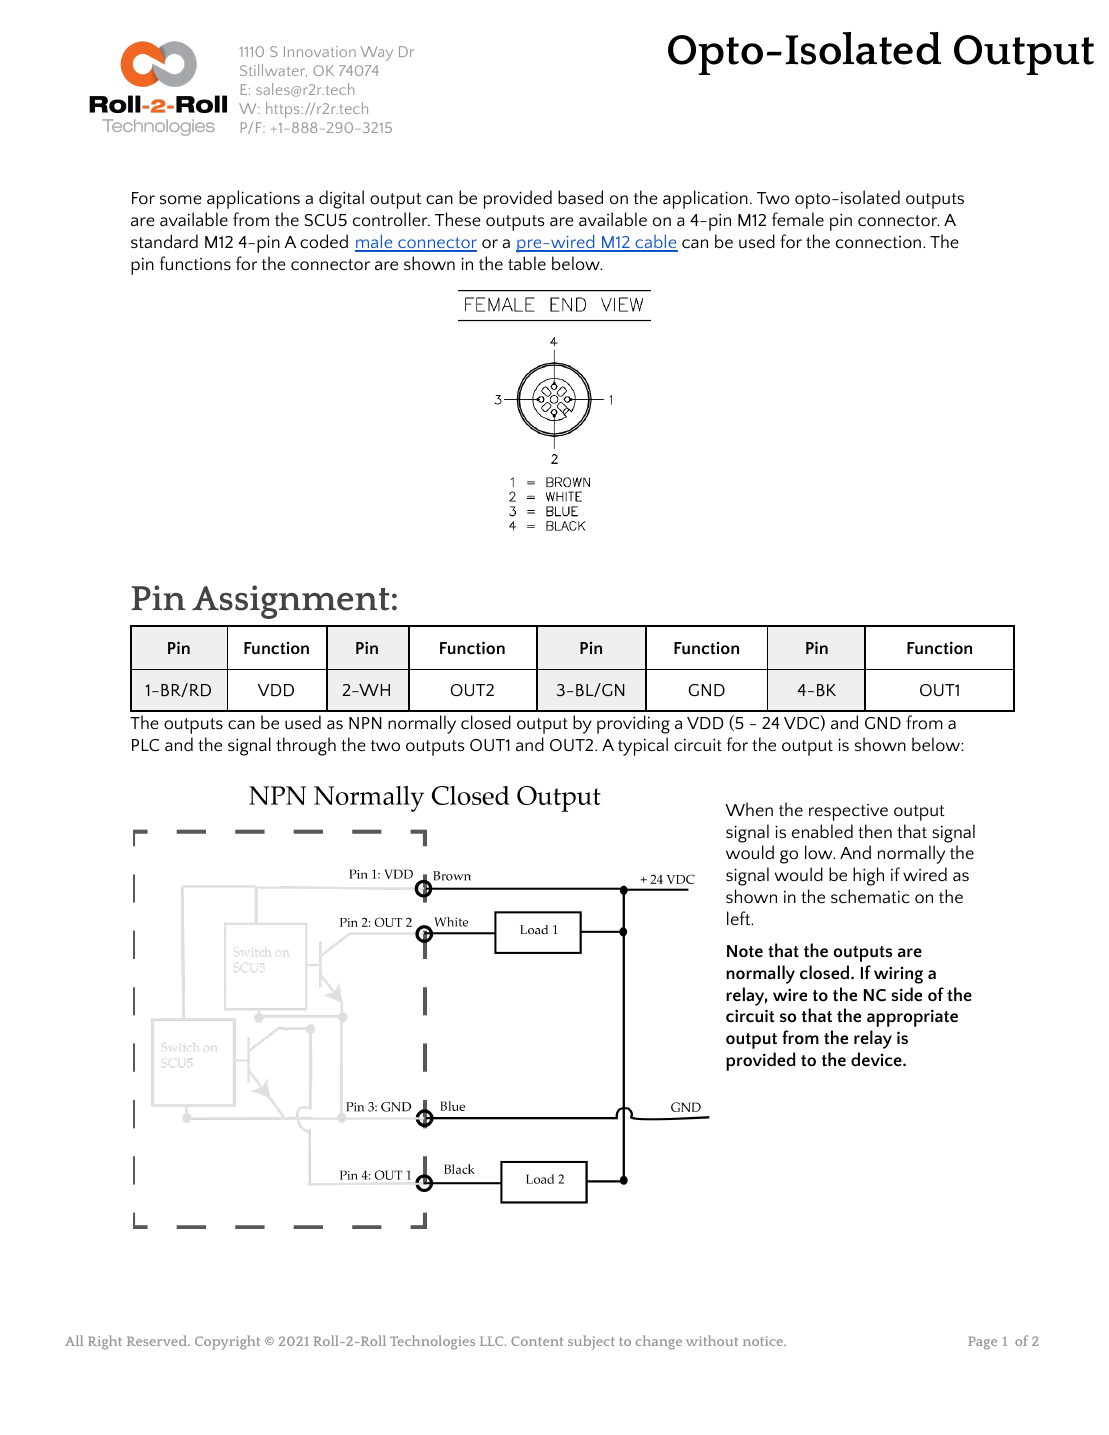 This document has width=1109, height=1435. Describe the element at coordinates (158, 1340) in the document. I see `Reserved` at that location.
